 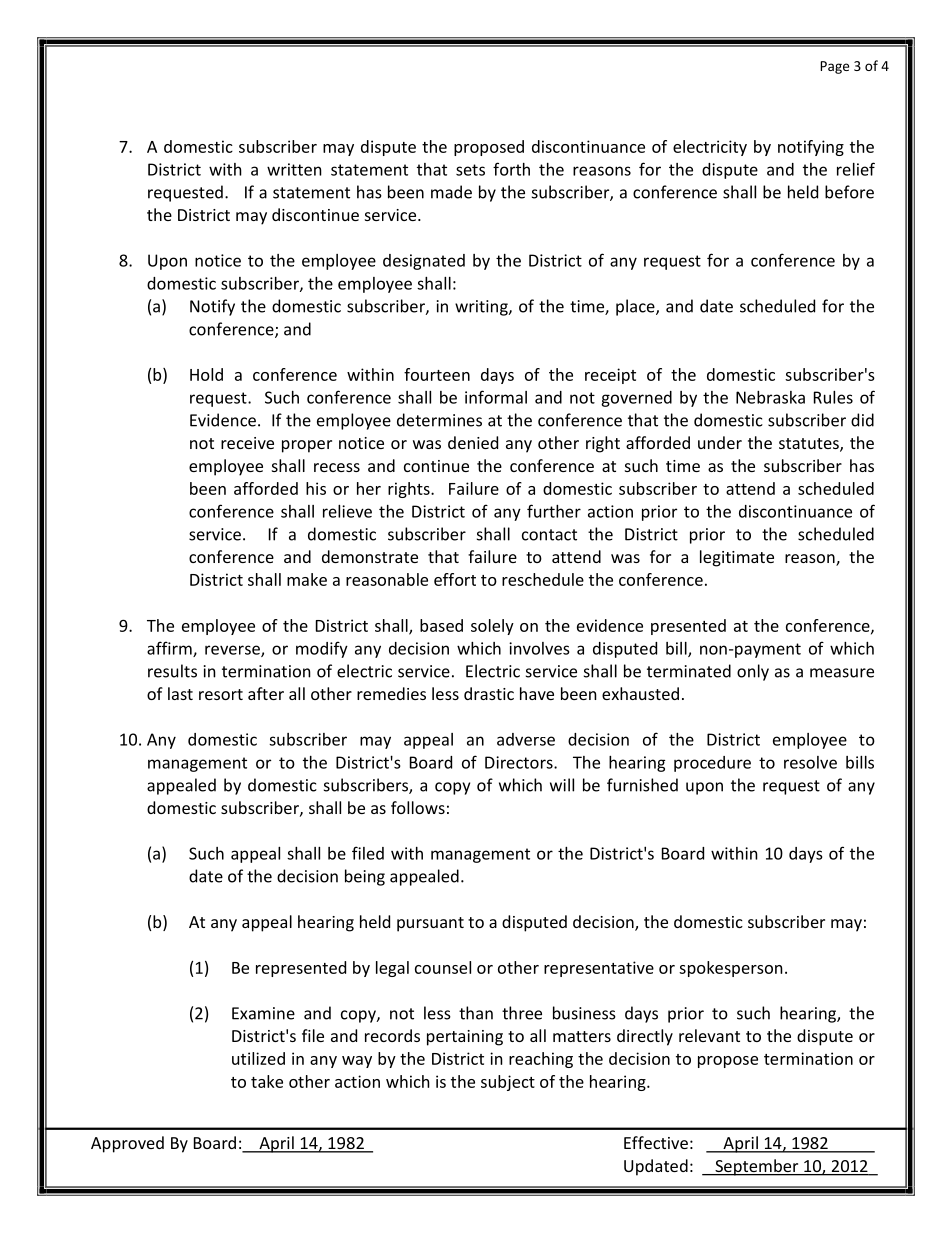 What do you see at coordinates (834, 67) in the screenshot?
I see `Page` at bounding box center [834, 67].
